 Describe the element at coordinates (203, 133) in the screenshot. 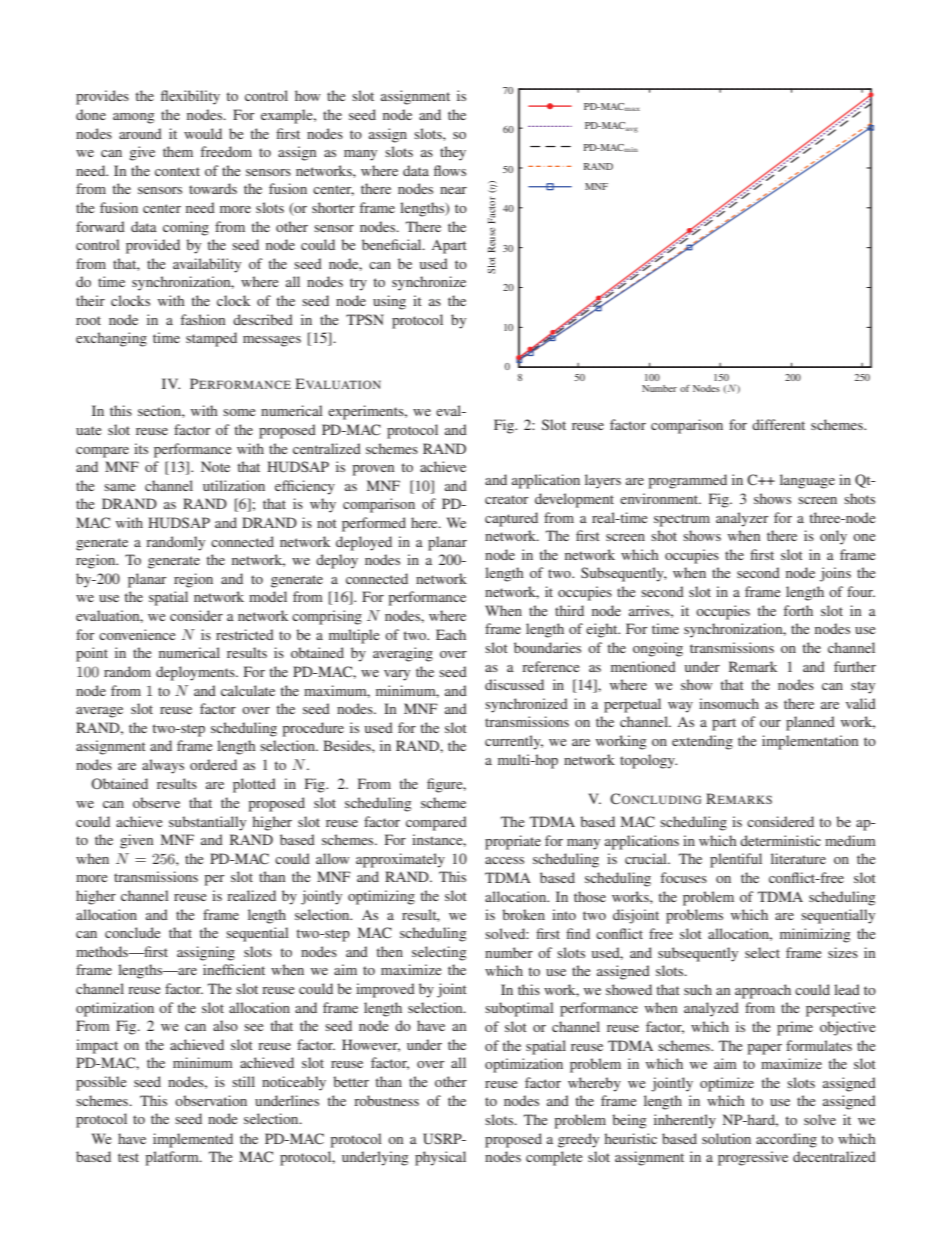

I see `would` at that location.
